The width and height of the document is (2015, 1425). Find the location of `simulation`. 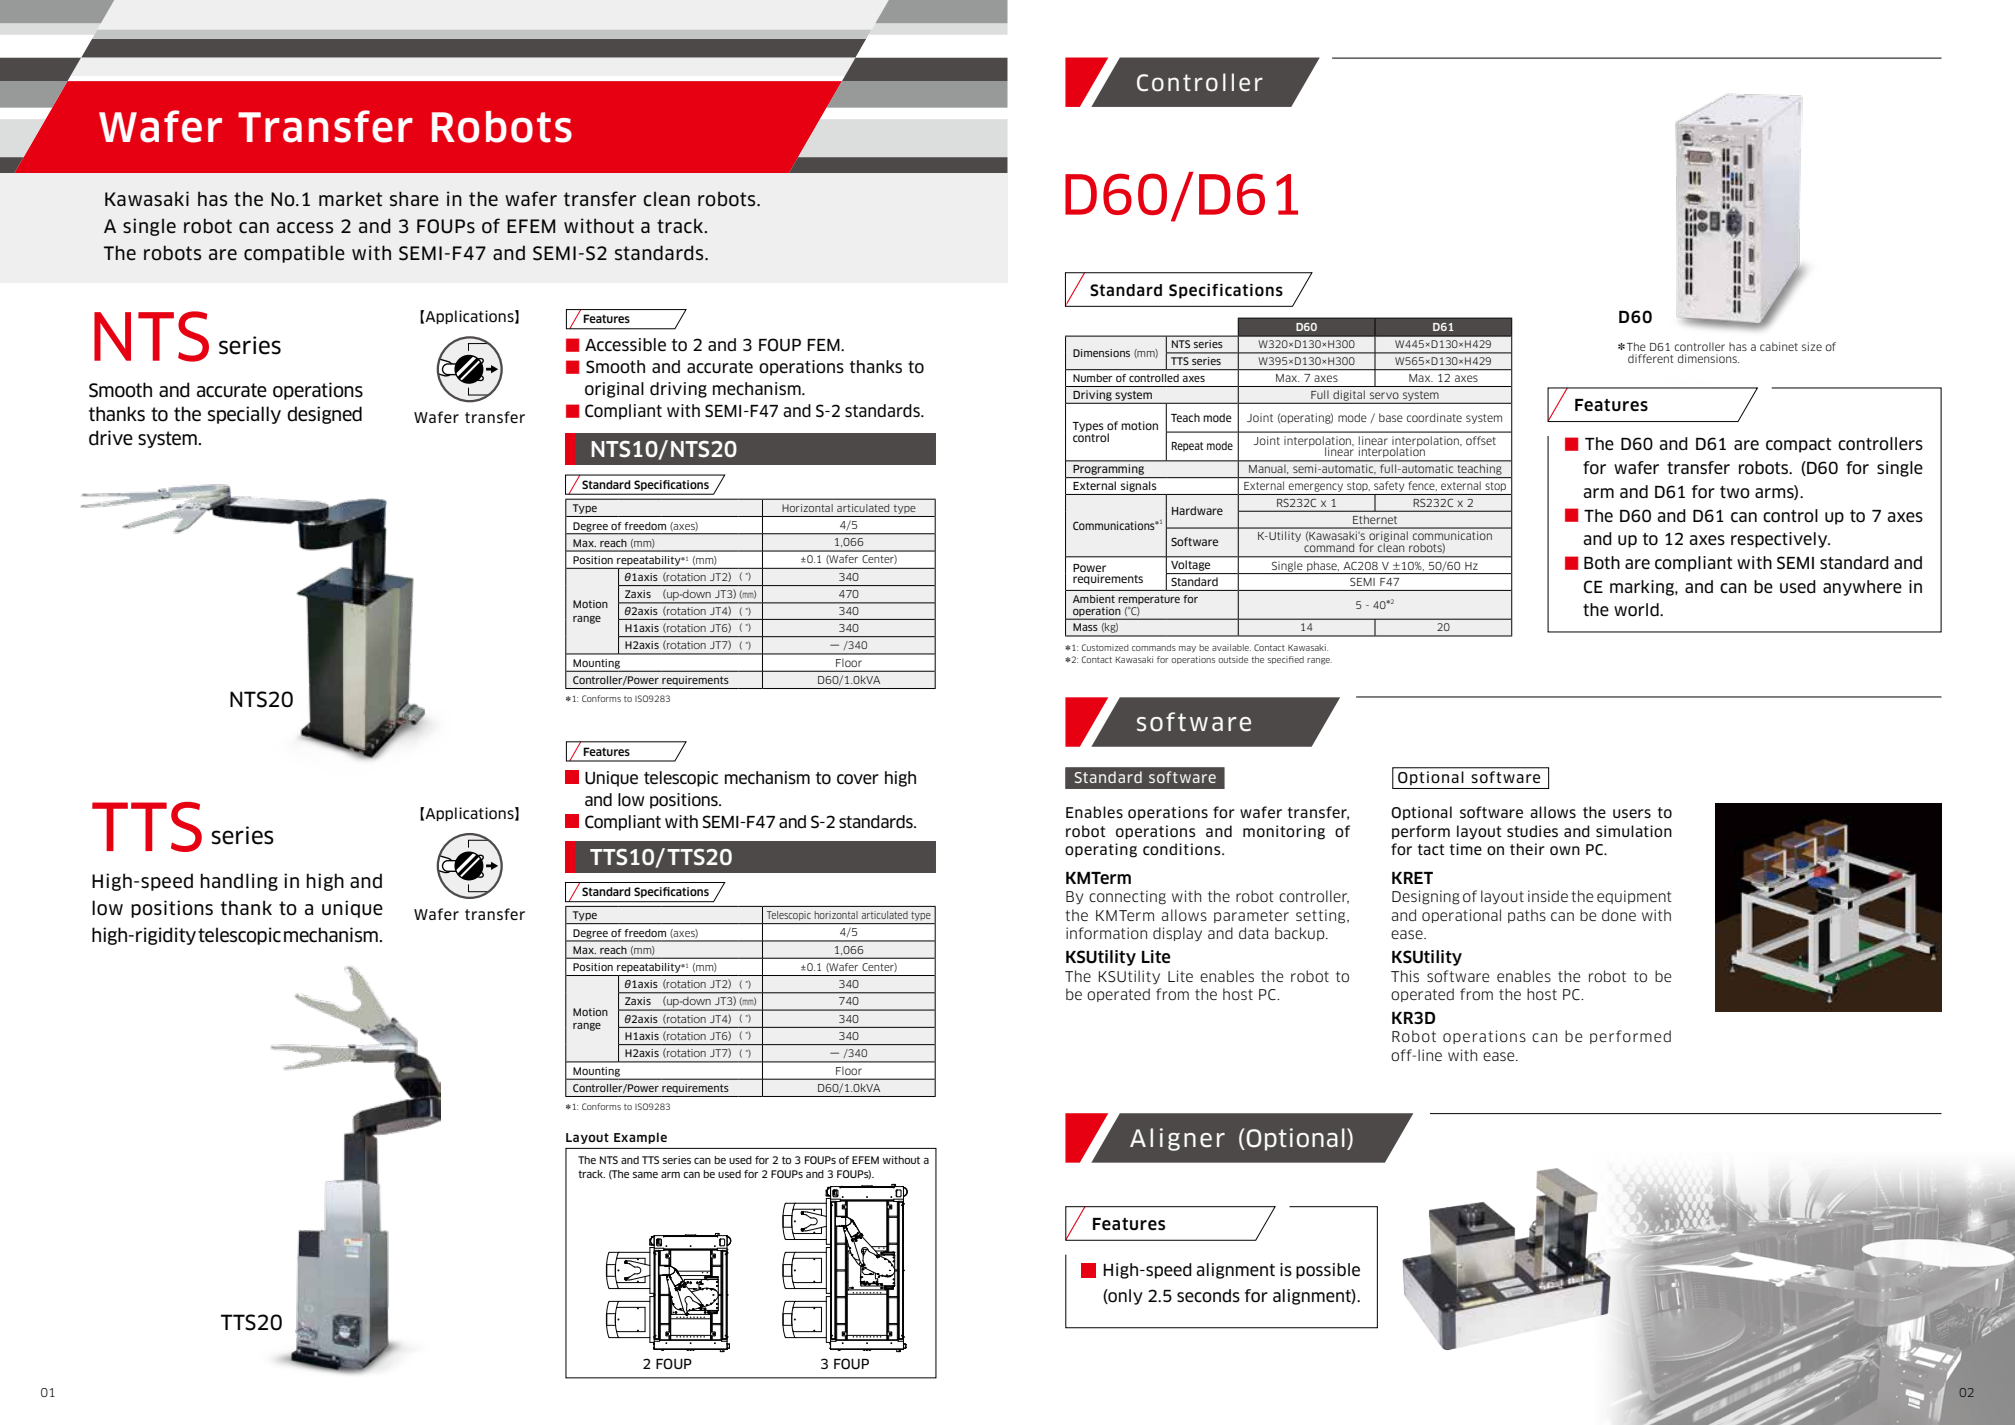

simulation is located at coordinates (1634, 831).
